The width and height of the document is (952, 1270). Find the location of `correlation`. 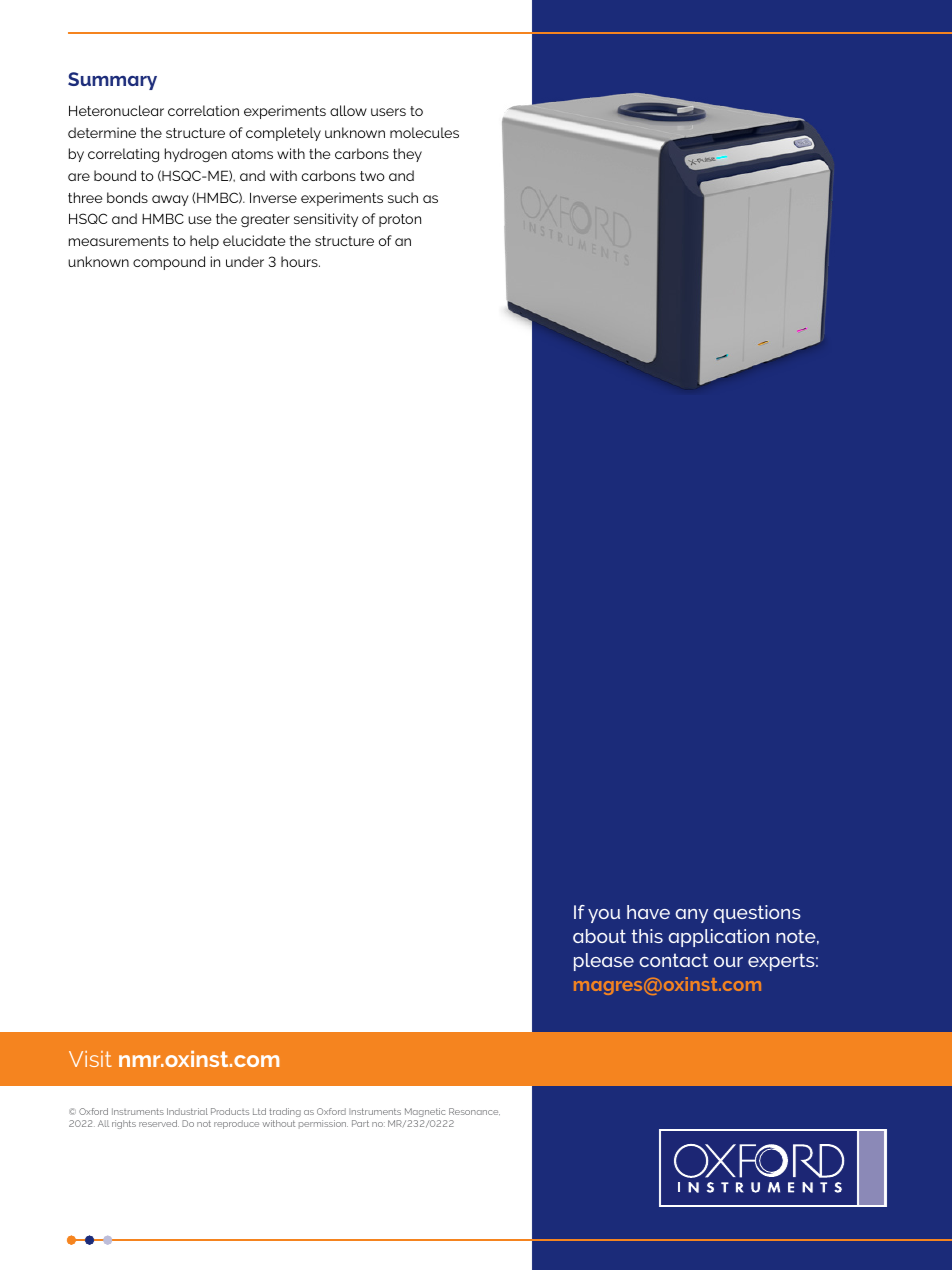

correlation is located at coordinates (203, 110).
